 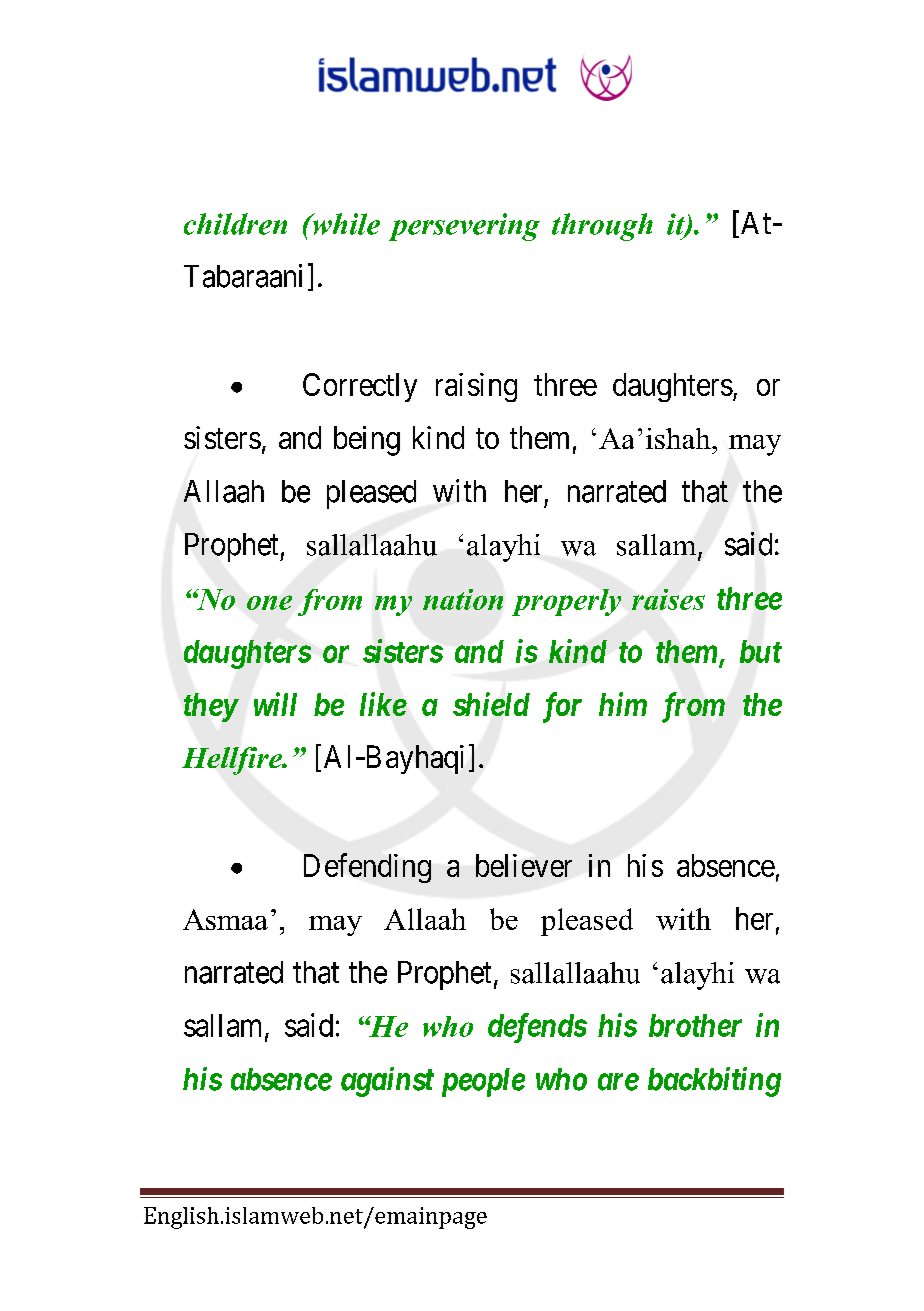 I want to click on persevering, so click(x=464, y=227).
